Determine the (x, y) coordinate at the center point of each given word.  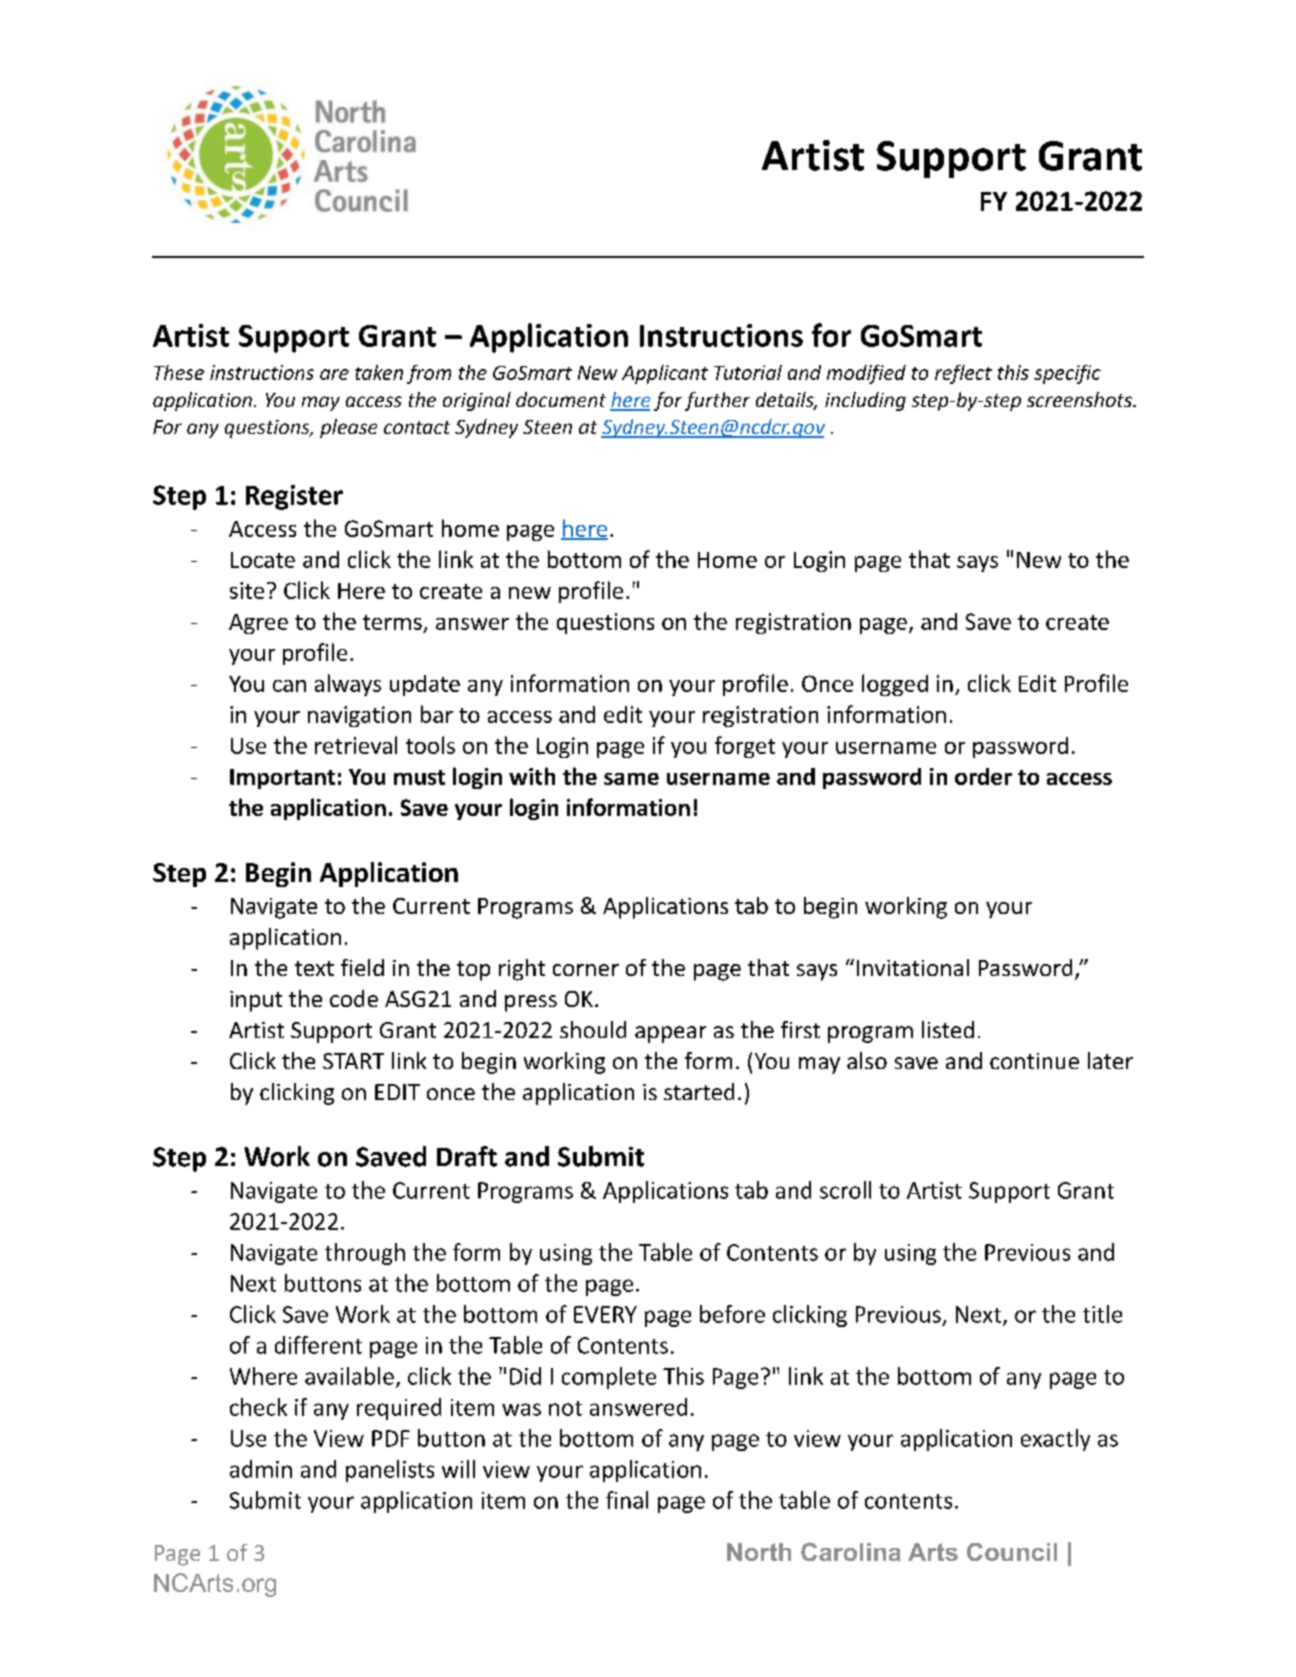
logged (895, 685)
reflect (963, 374)
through (365, 1254)
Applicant (665, 374)
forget (745, 747)
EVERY (605, 1314)
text (314, 968)
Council (1012, 1552)
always (348, 685)
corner (586, 970)
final (627, 1500)
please (348, 428)
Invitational (913, 967)
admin (261, 1469)
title (1102, 1314)
